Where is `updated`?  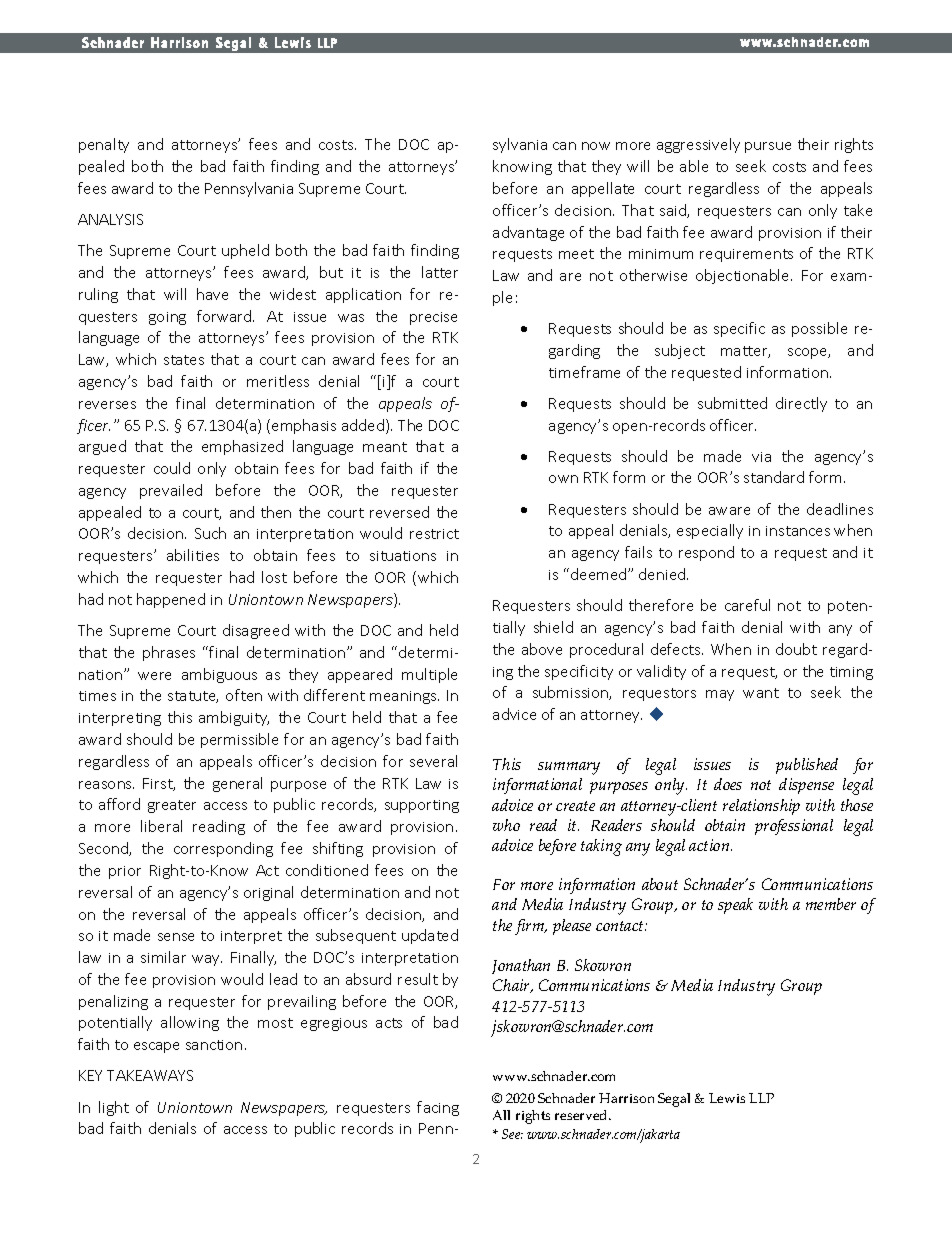 updated is located at coordinates (430, 936).
